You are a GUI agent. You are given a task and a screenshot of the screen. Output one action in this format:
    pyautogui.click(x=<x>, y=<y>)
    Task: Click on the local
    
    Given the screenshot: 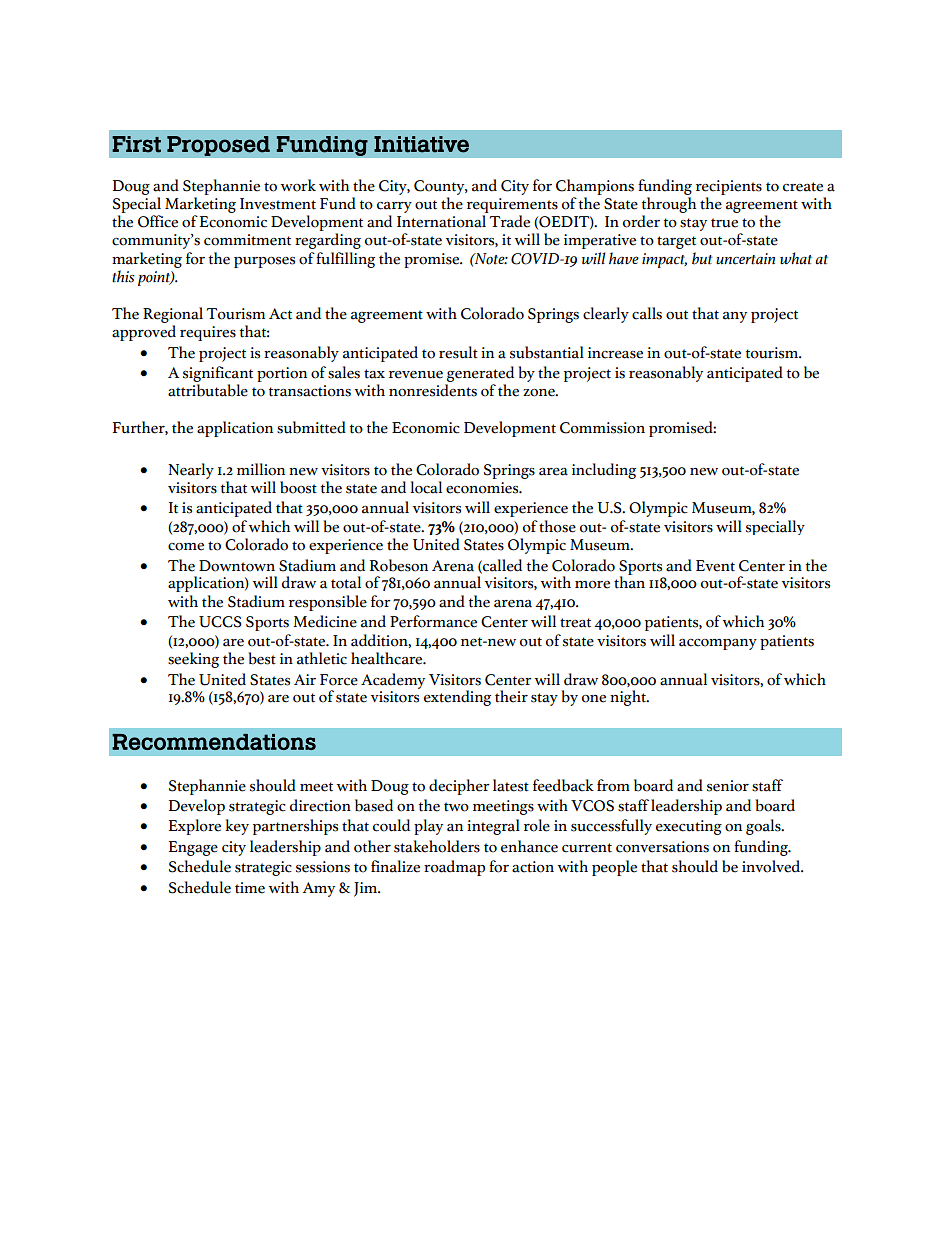 What is the action you would take?
    pyautogui.click(x=426, y=487)
